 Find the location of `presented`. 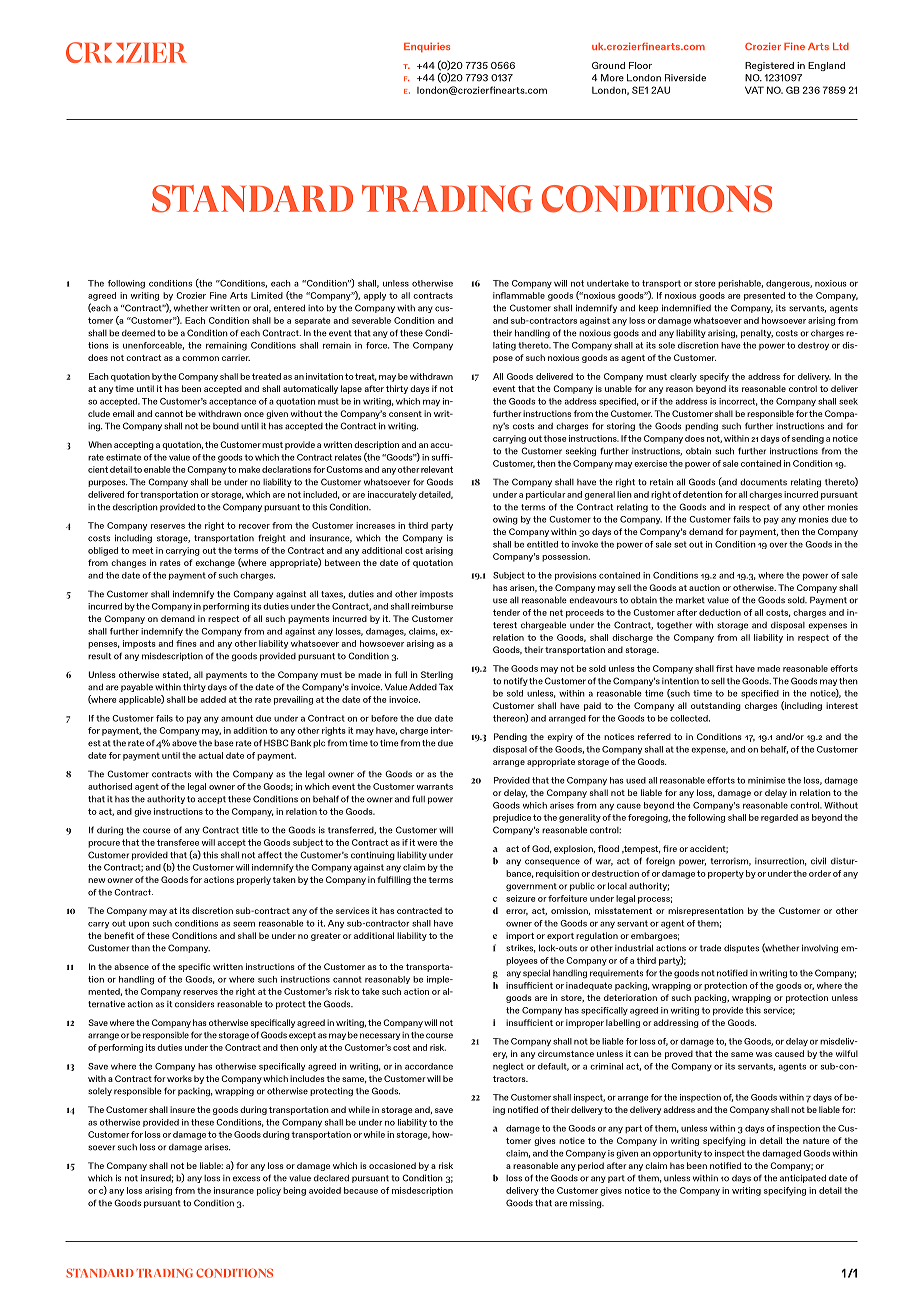

presented is located at coordinates (764, 296).
